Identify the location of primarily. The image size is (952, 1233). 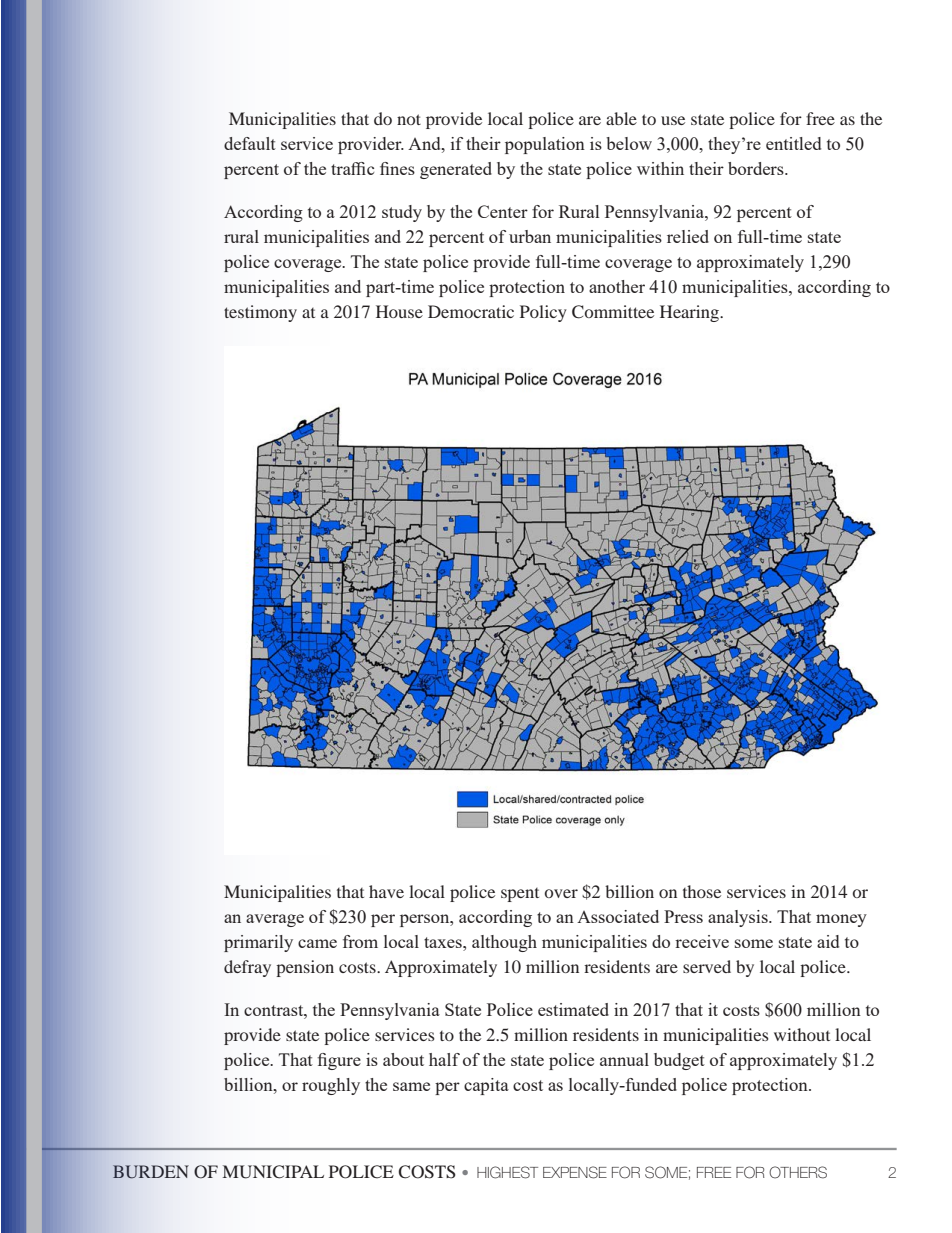
(258, 943).
